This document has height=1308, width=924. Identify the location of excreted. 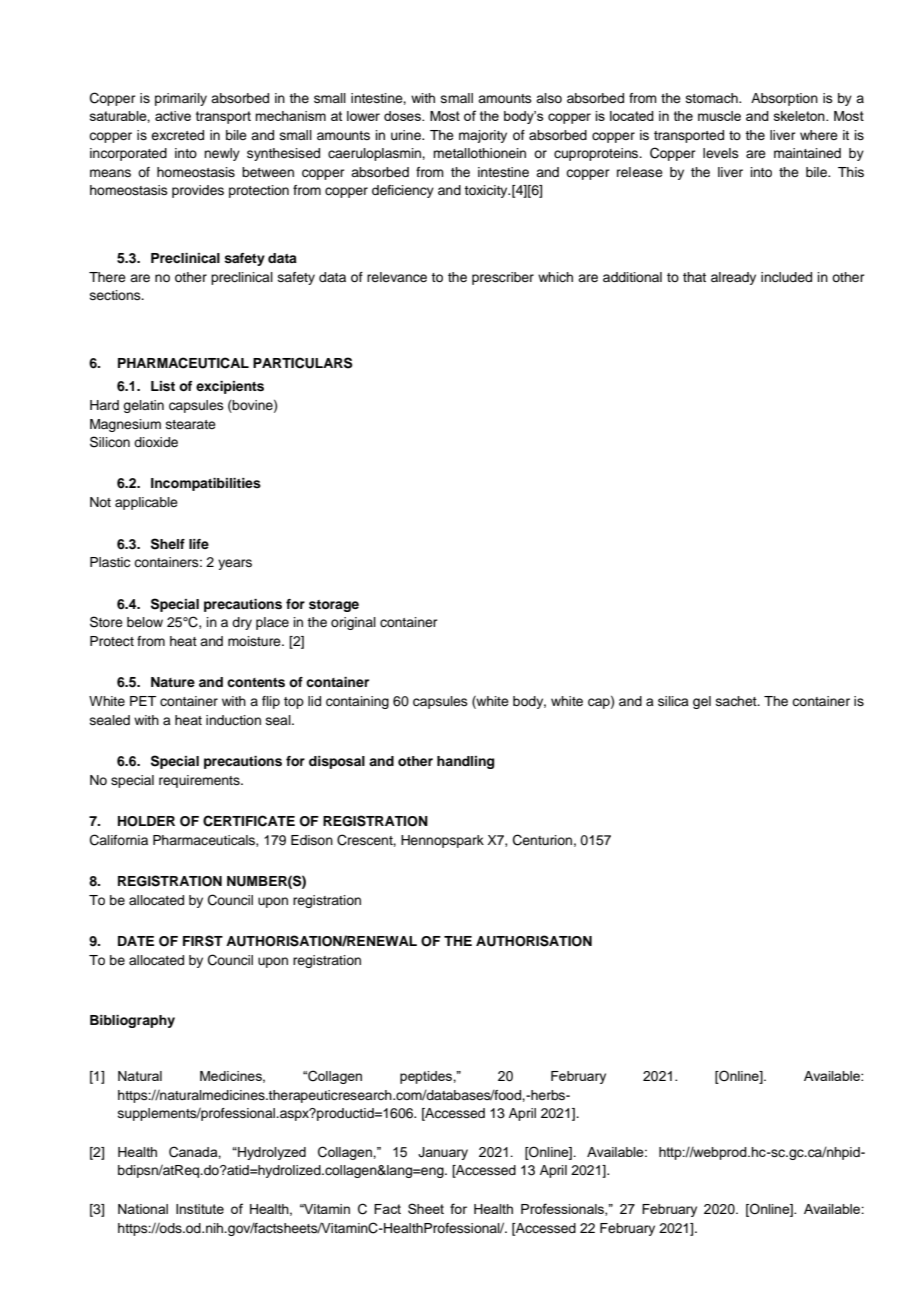
(177, 135).
